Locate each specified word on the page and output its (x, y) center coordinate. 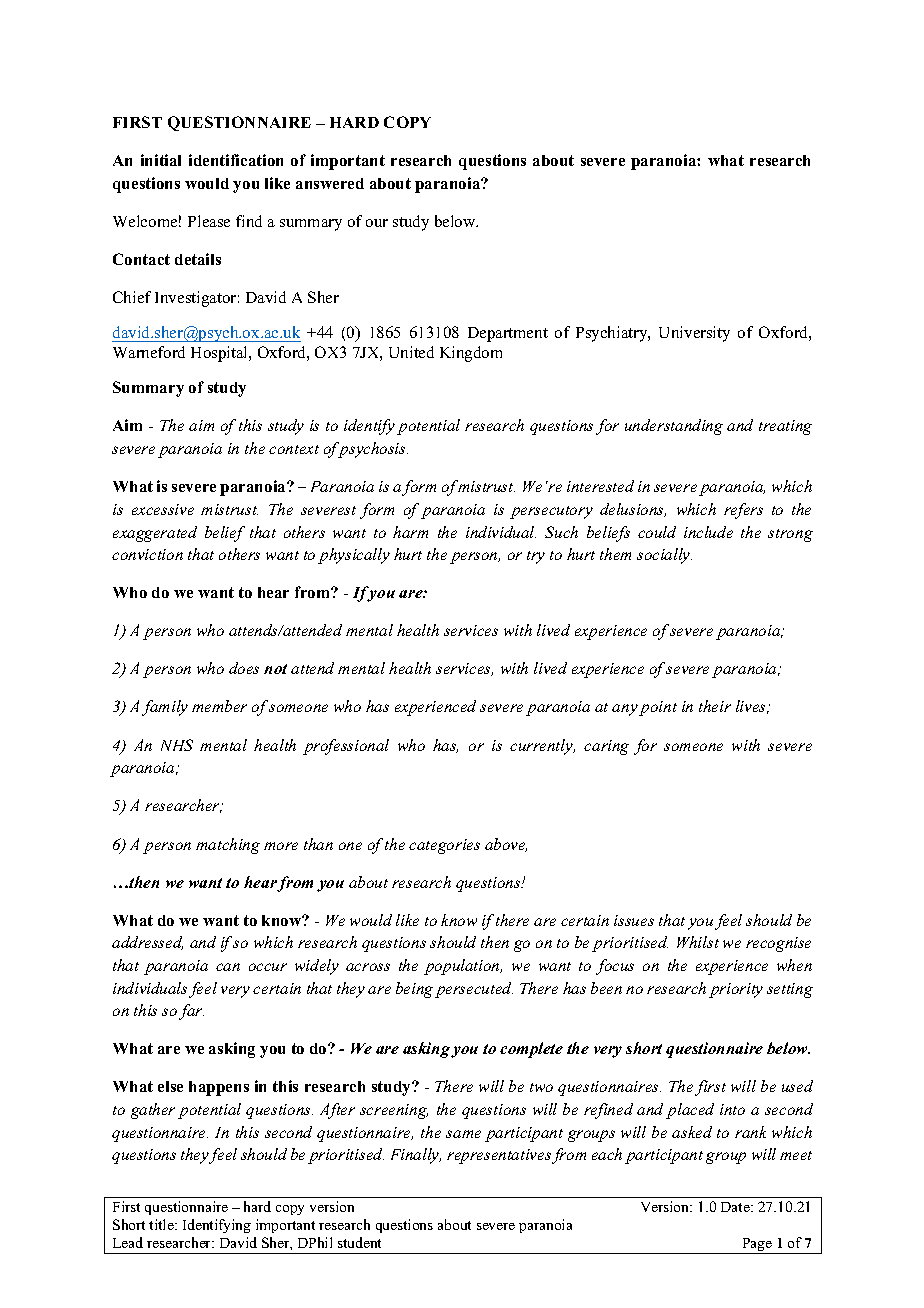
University (694, 334)
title (162, 1224)
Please (209, 221)
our (377, 223)
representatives (499, 1156)
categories (444, 846)
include (708, 532)
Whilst (698, 942)
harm (410, 532)
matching (228, 846)
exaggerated (155, 534)
